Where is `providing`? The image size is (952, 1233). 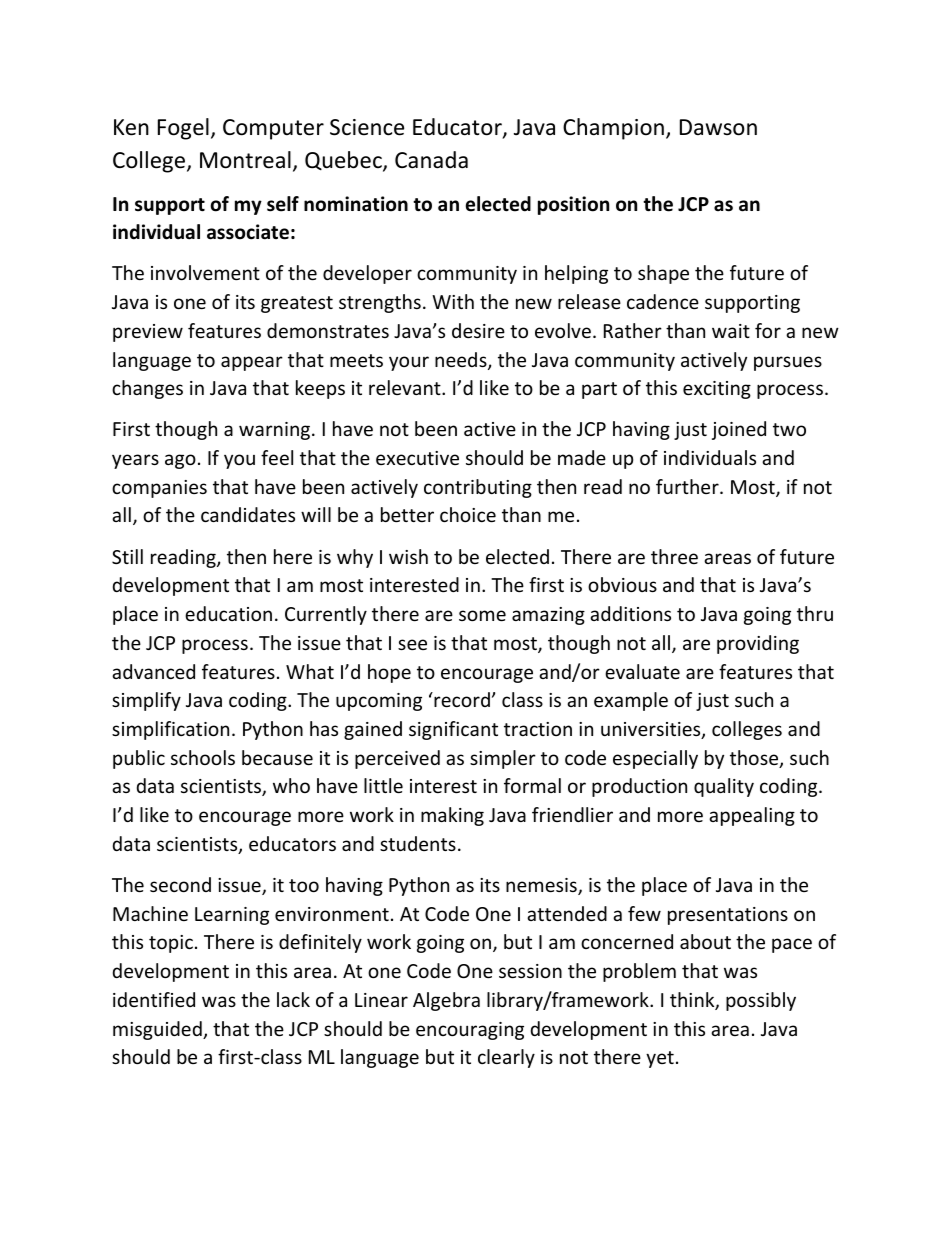
providing is located at coordinates (758, 644).
